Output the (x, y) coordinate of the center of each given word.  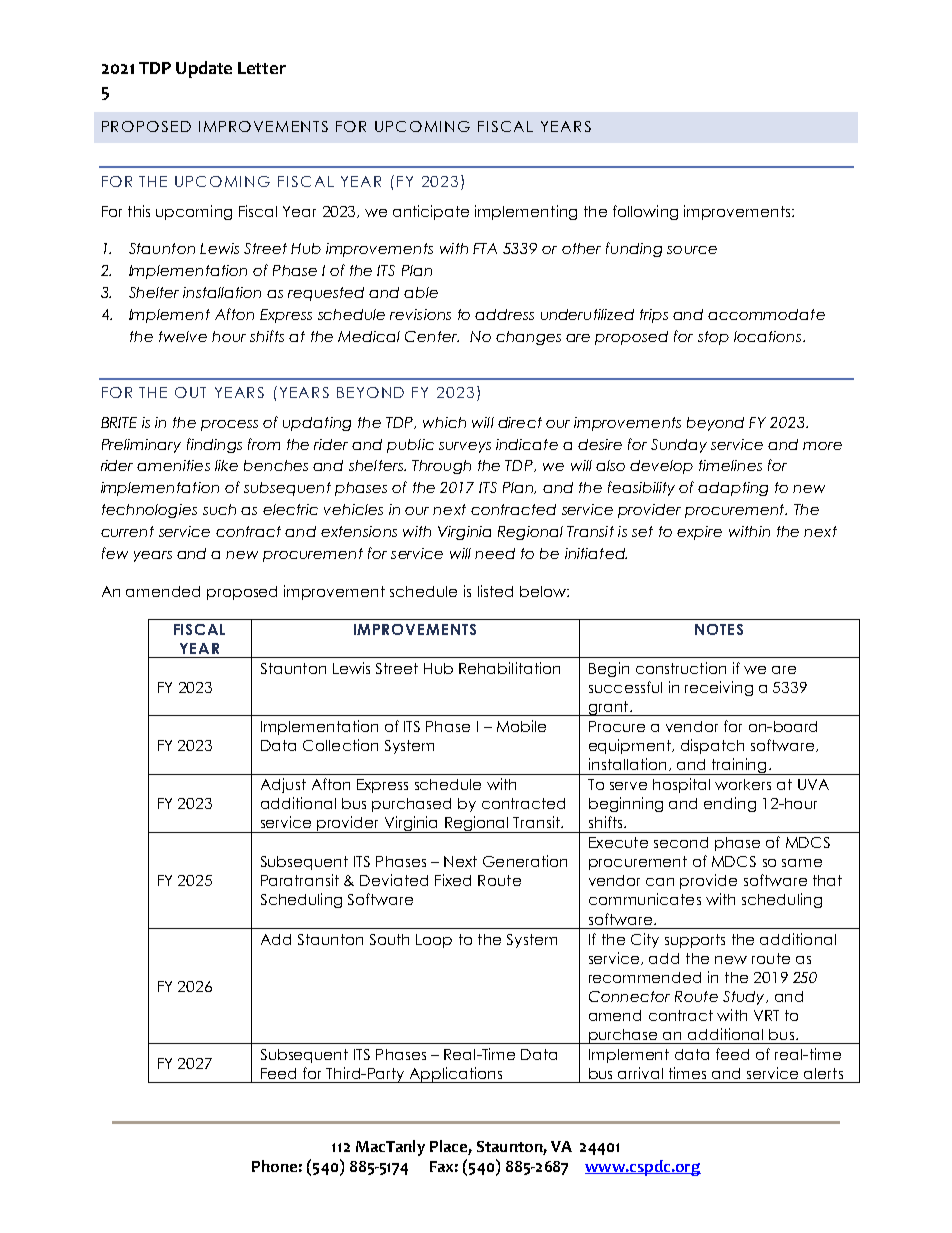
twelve (183, 336)
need (495, 553)
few (115, 553)
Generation (525, 861)
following (645, 212)
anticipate (431, 212)
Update (204, 69)
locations (769, 336)
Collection (340, 745)
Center (432, 336)
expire (699, 533)
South (389, 939)
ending (730, 804)
